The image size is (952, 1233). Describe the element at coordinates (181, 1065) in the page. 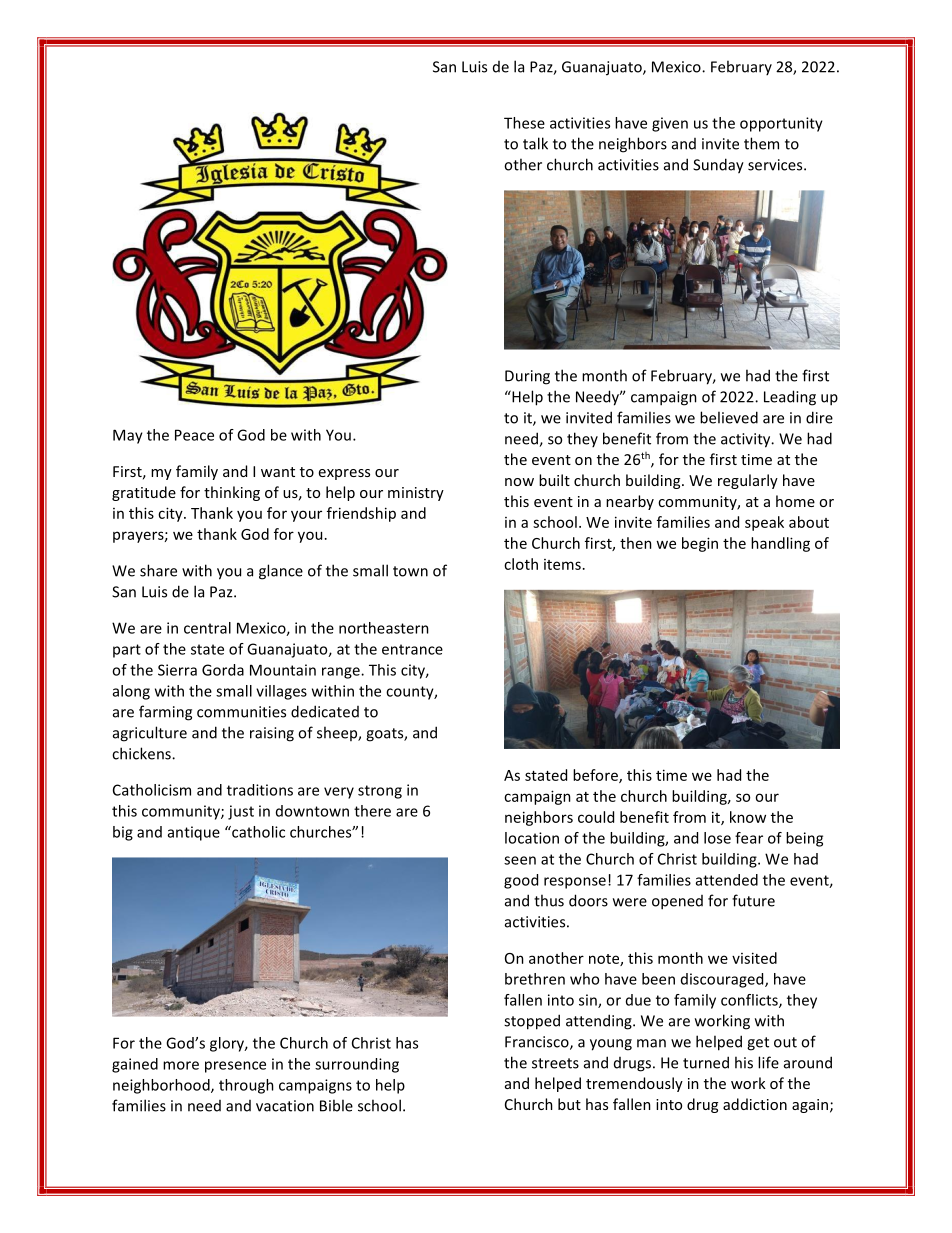

I see `more` at that location.
